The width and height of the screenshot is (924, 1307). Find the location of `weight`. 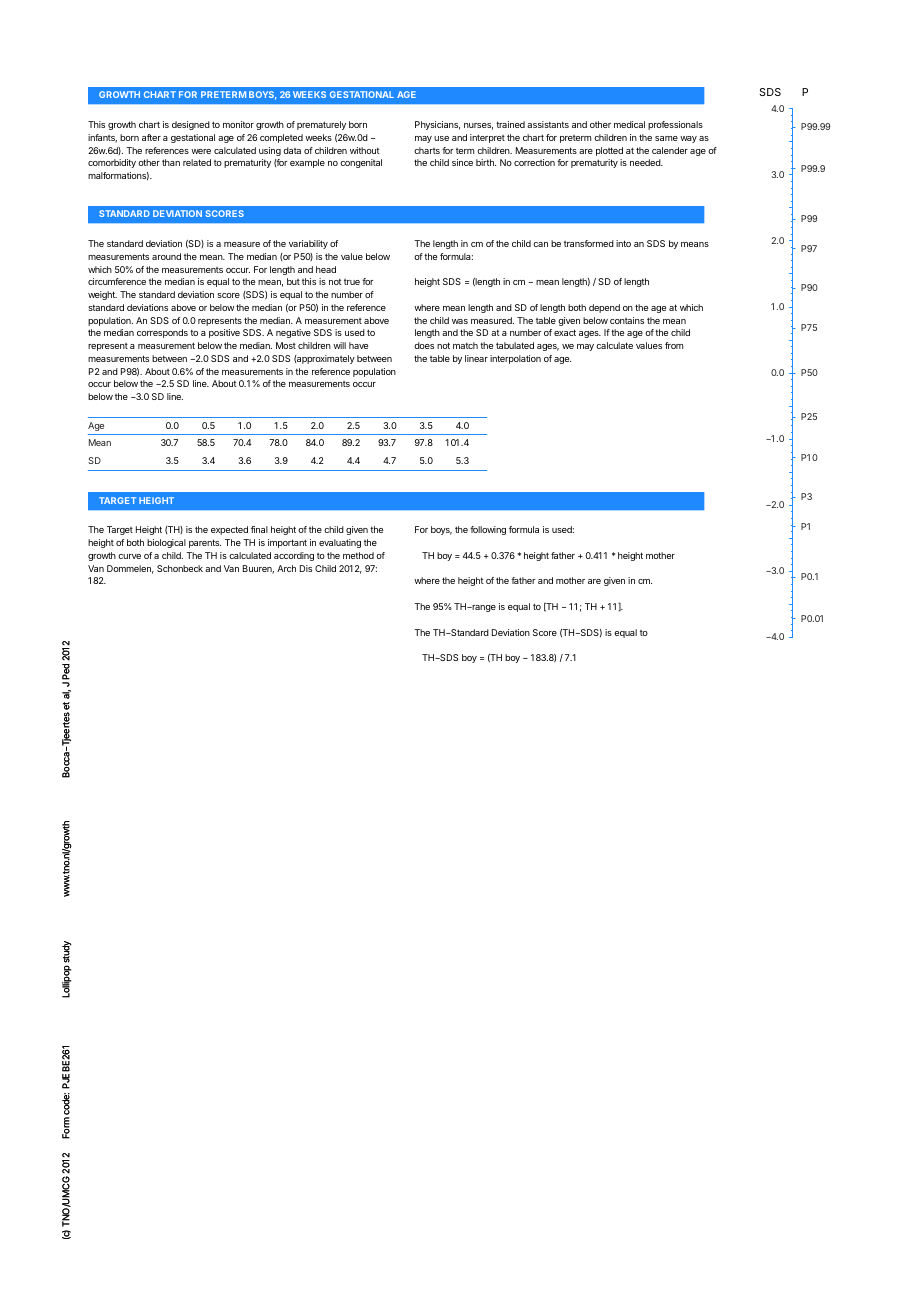

weight is located at coordinates (102, 295).
